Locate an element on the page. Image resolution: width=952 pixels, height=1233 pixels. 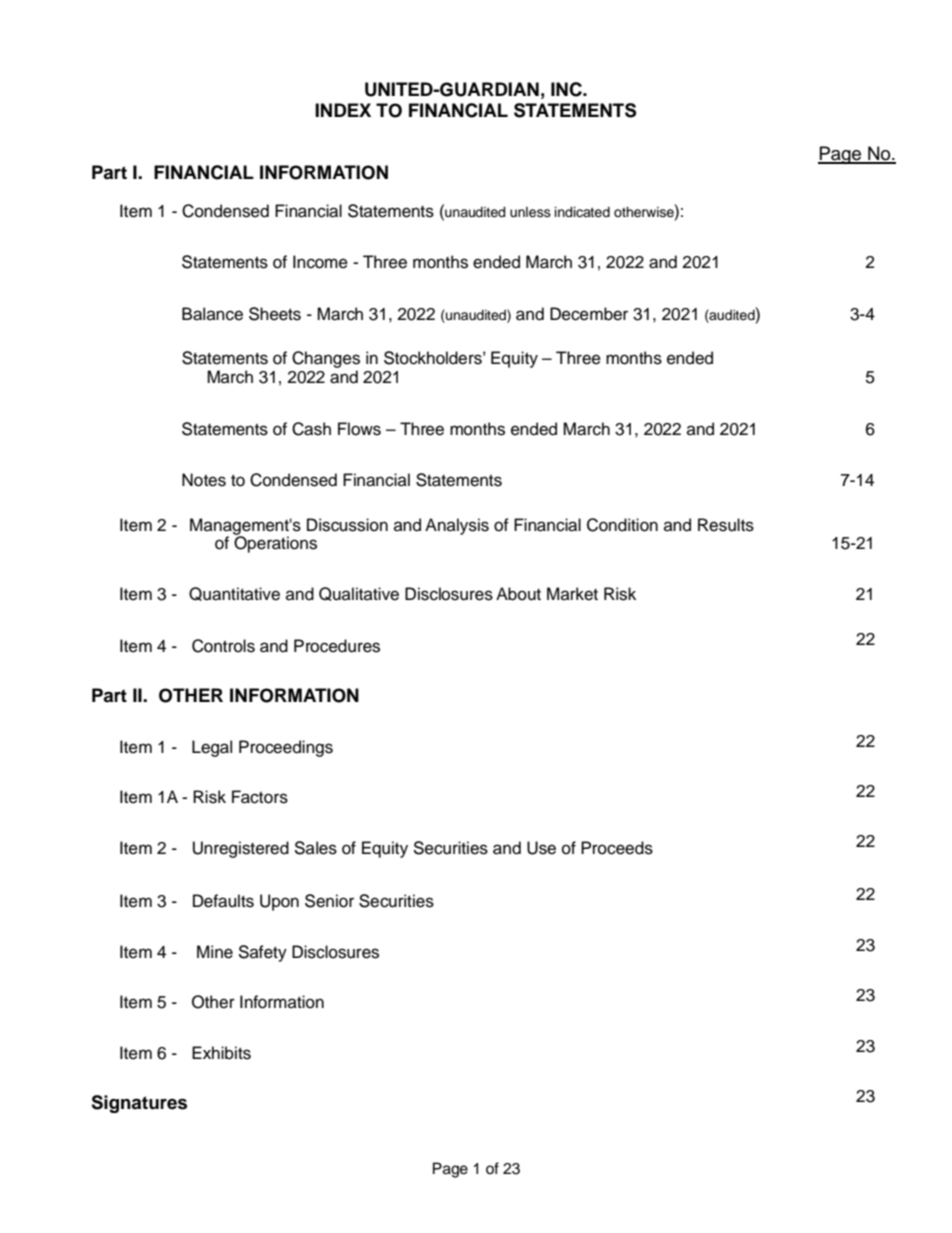
Proceeds is located at coordinates (617, 848).
